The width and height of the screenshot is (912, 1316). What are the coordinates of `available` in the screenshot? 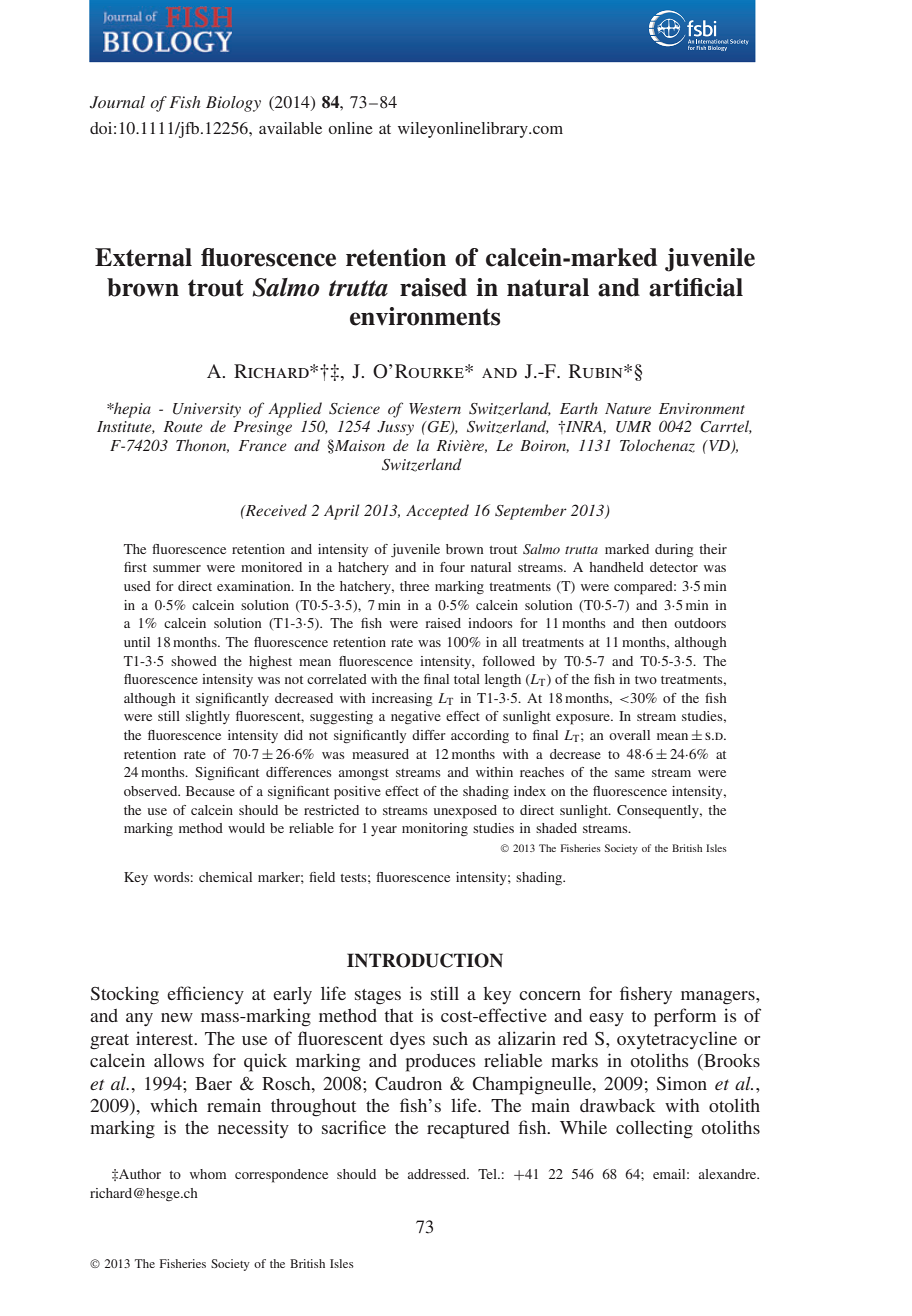 It's located at (290, 128).
